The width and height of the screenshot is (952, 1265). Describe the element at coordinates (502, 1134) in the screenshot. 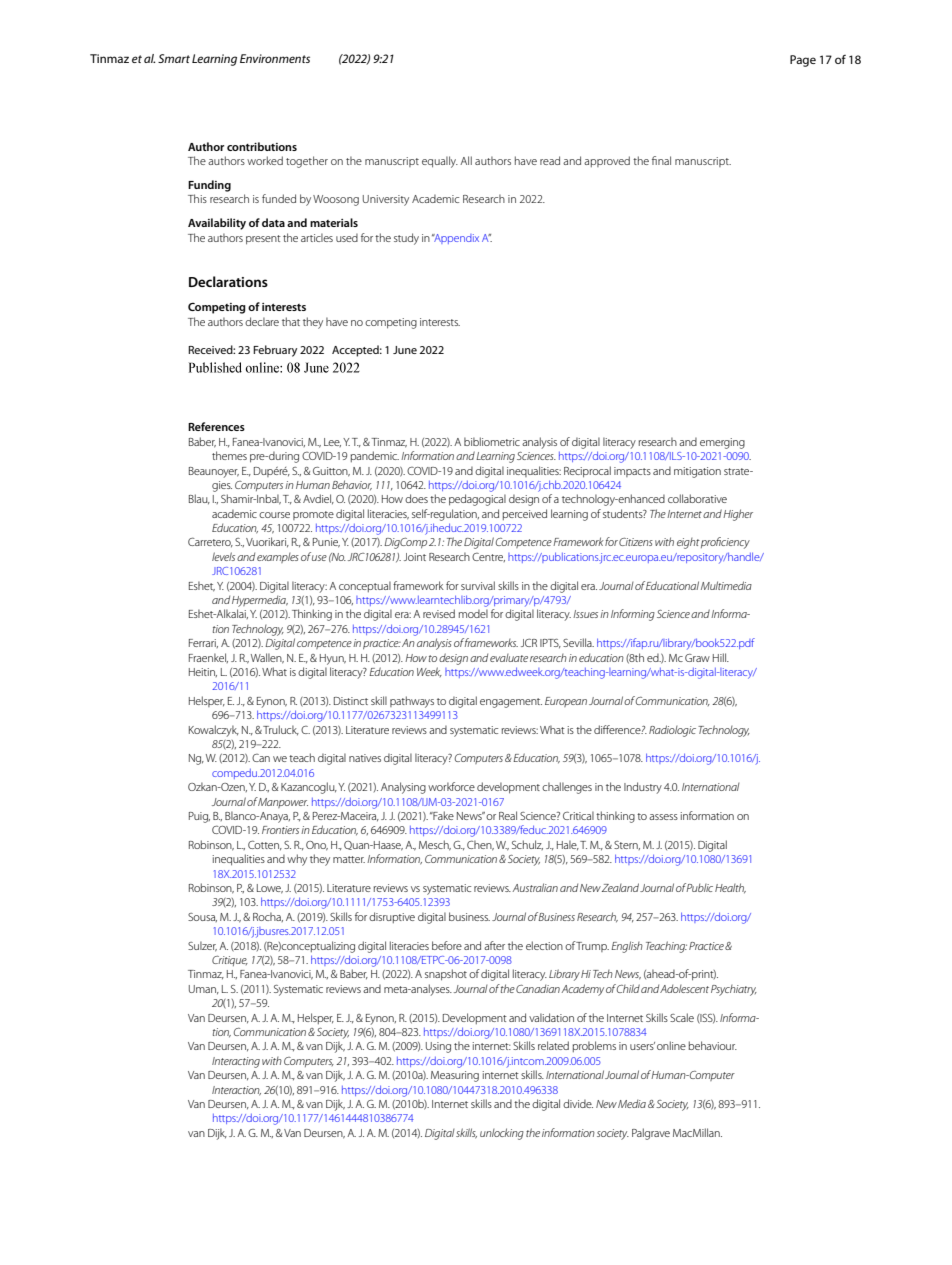

I see `unlocking` at that location.
